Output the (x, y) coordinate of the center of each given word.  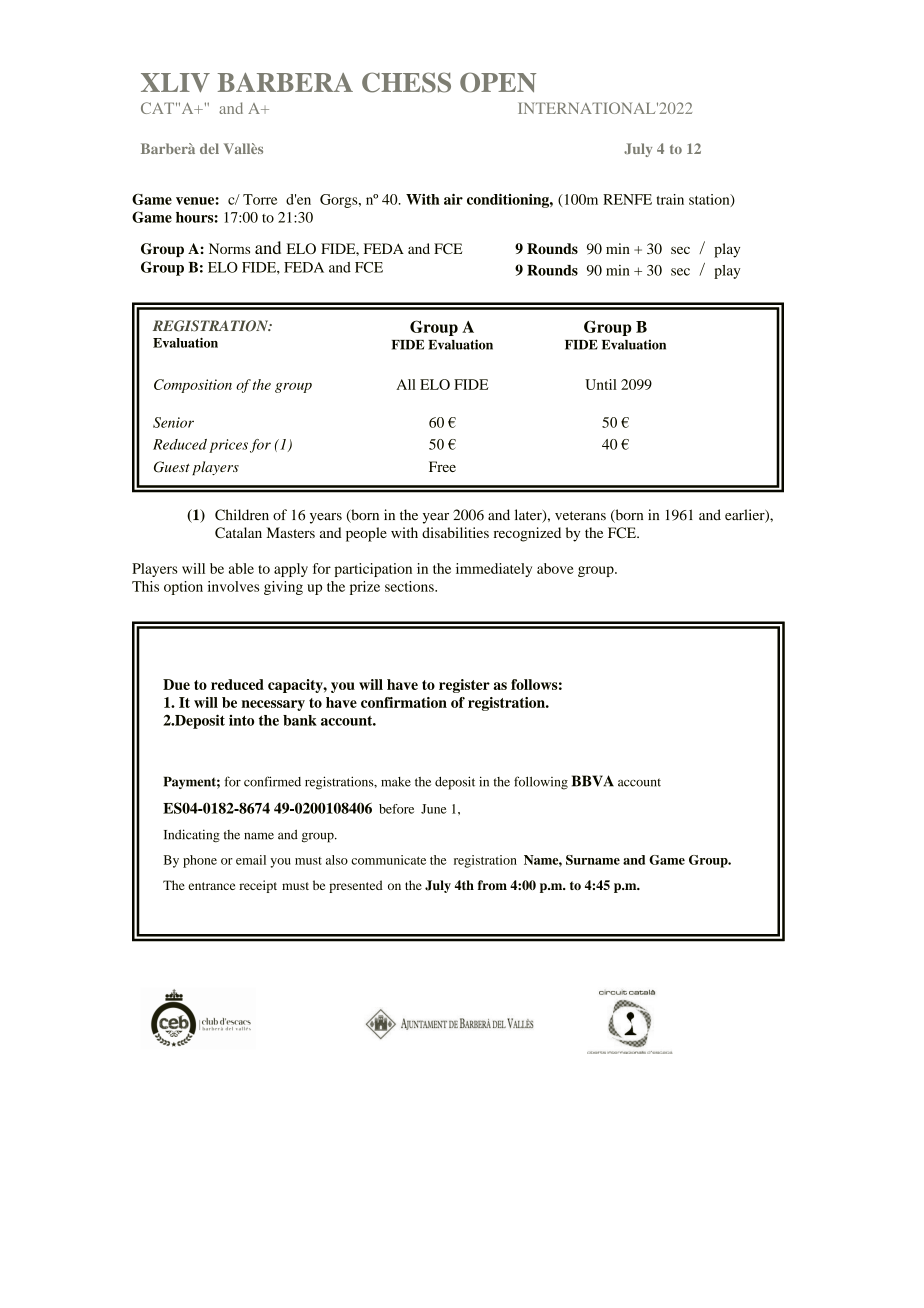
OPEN (498, 82)
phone (200, 861)
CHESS (406, 82)
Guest (172, 467)
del (209, 148)
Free (442, 466)
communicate (388, 860)
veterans (580, 516)
